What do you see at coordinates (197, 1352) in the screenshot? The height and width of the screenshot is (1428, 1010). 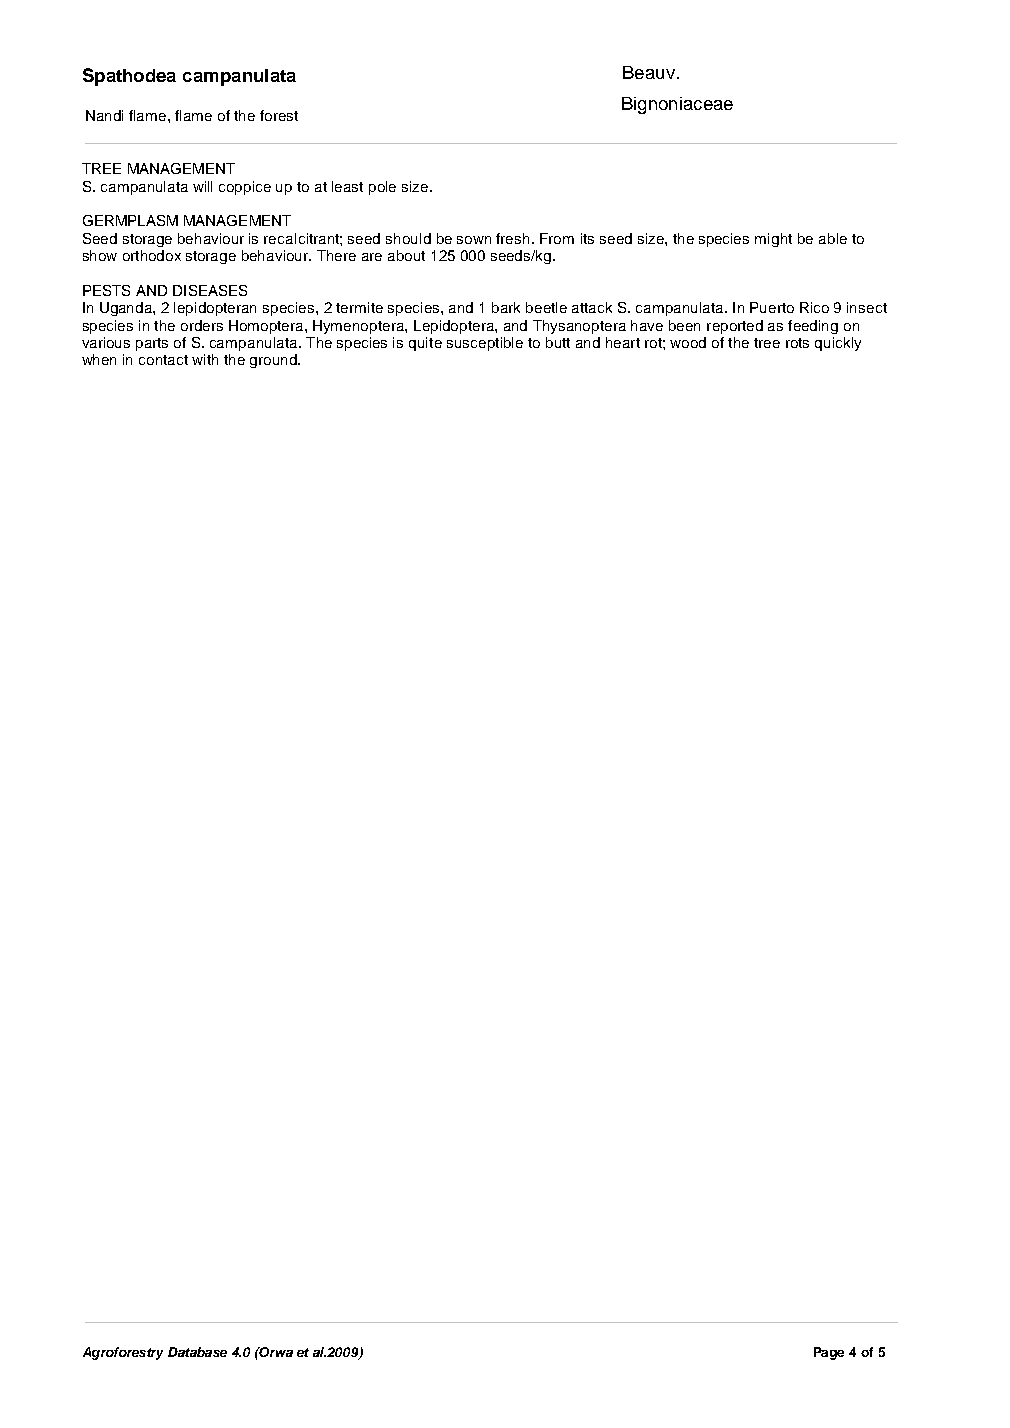 I see `Database` at bounding box center [197, 1352].
